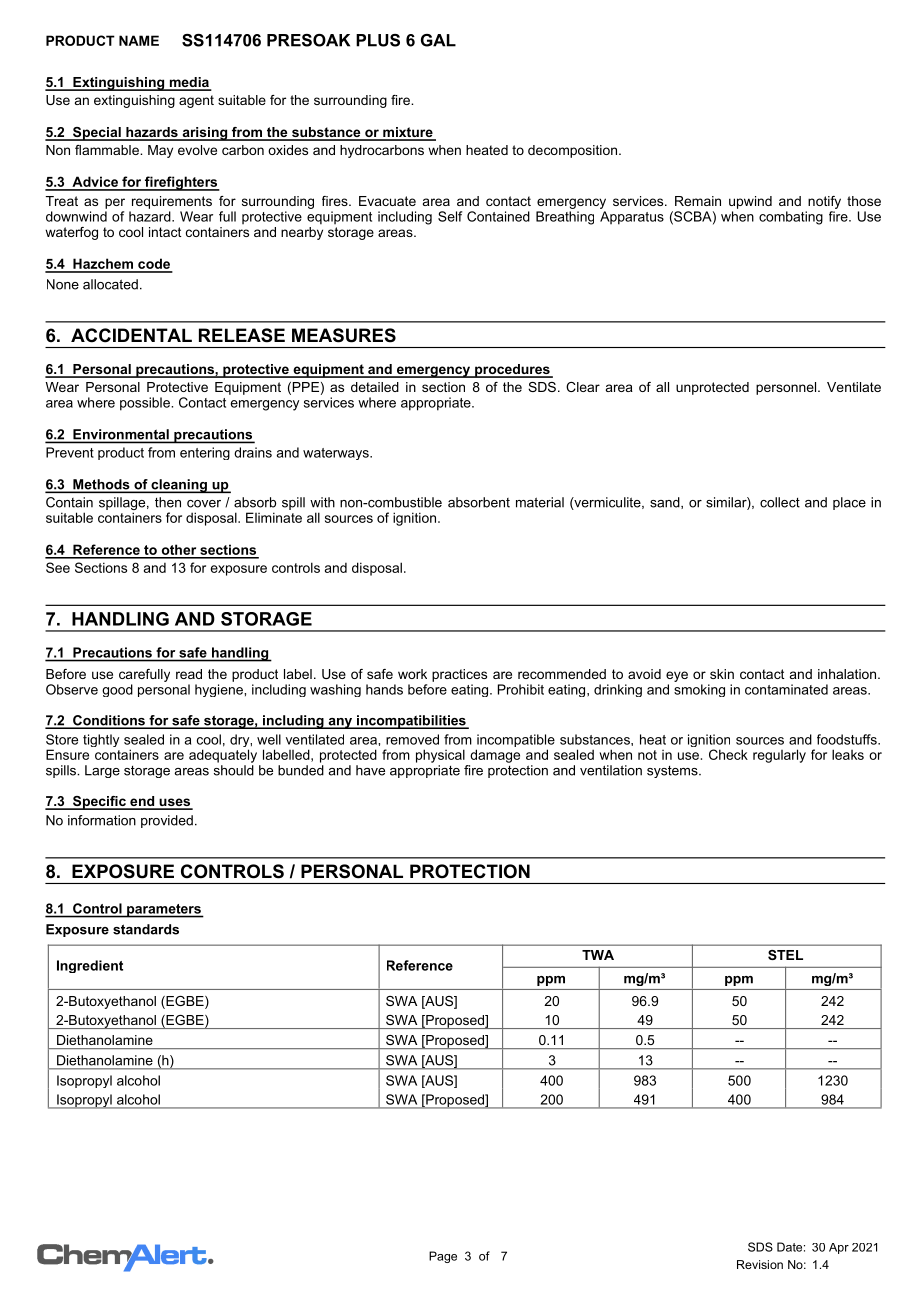 The width and height of the screenshot is (924, 1308). I want to click on cleaning, so click(179, 486).
